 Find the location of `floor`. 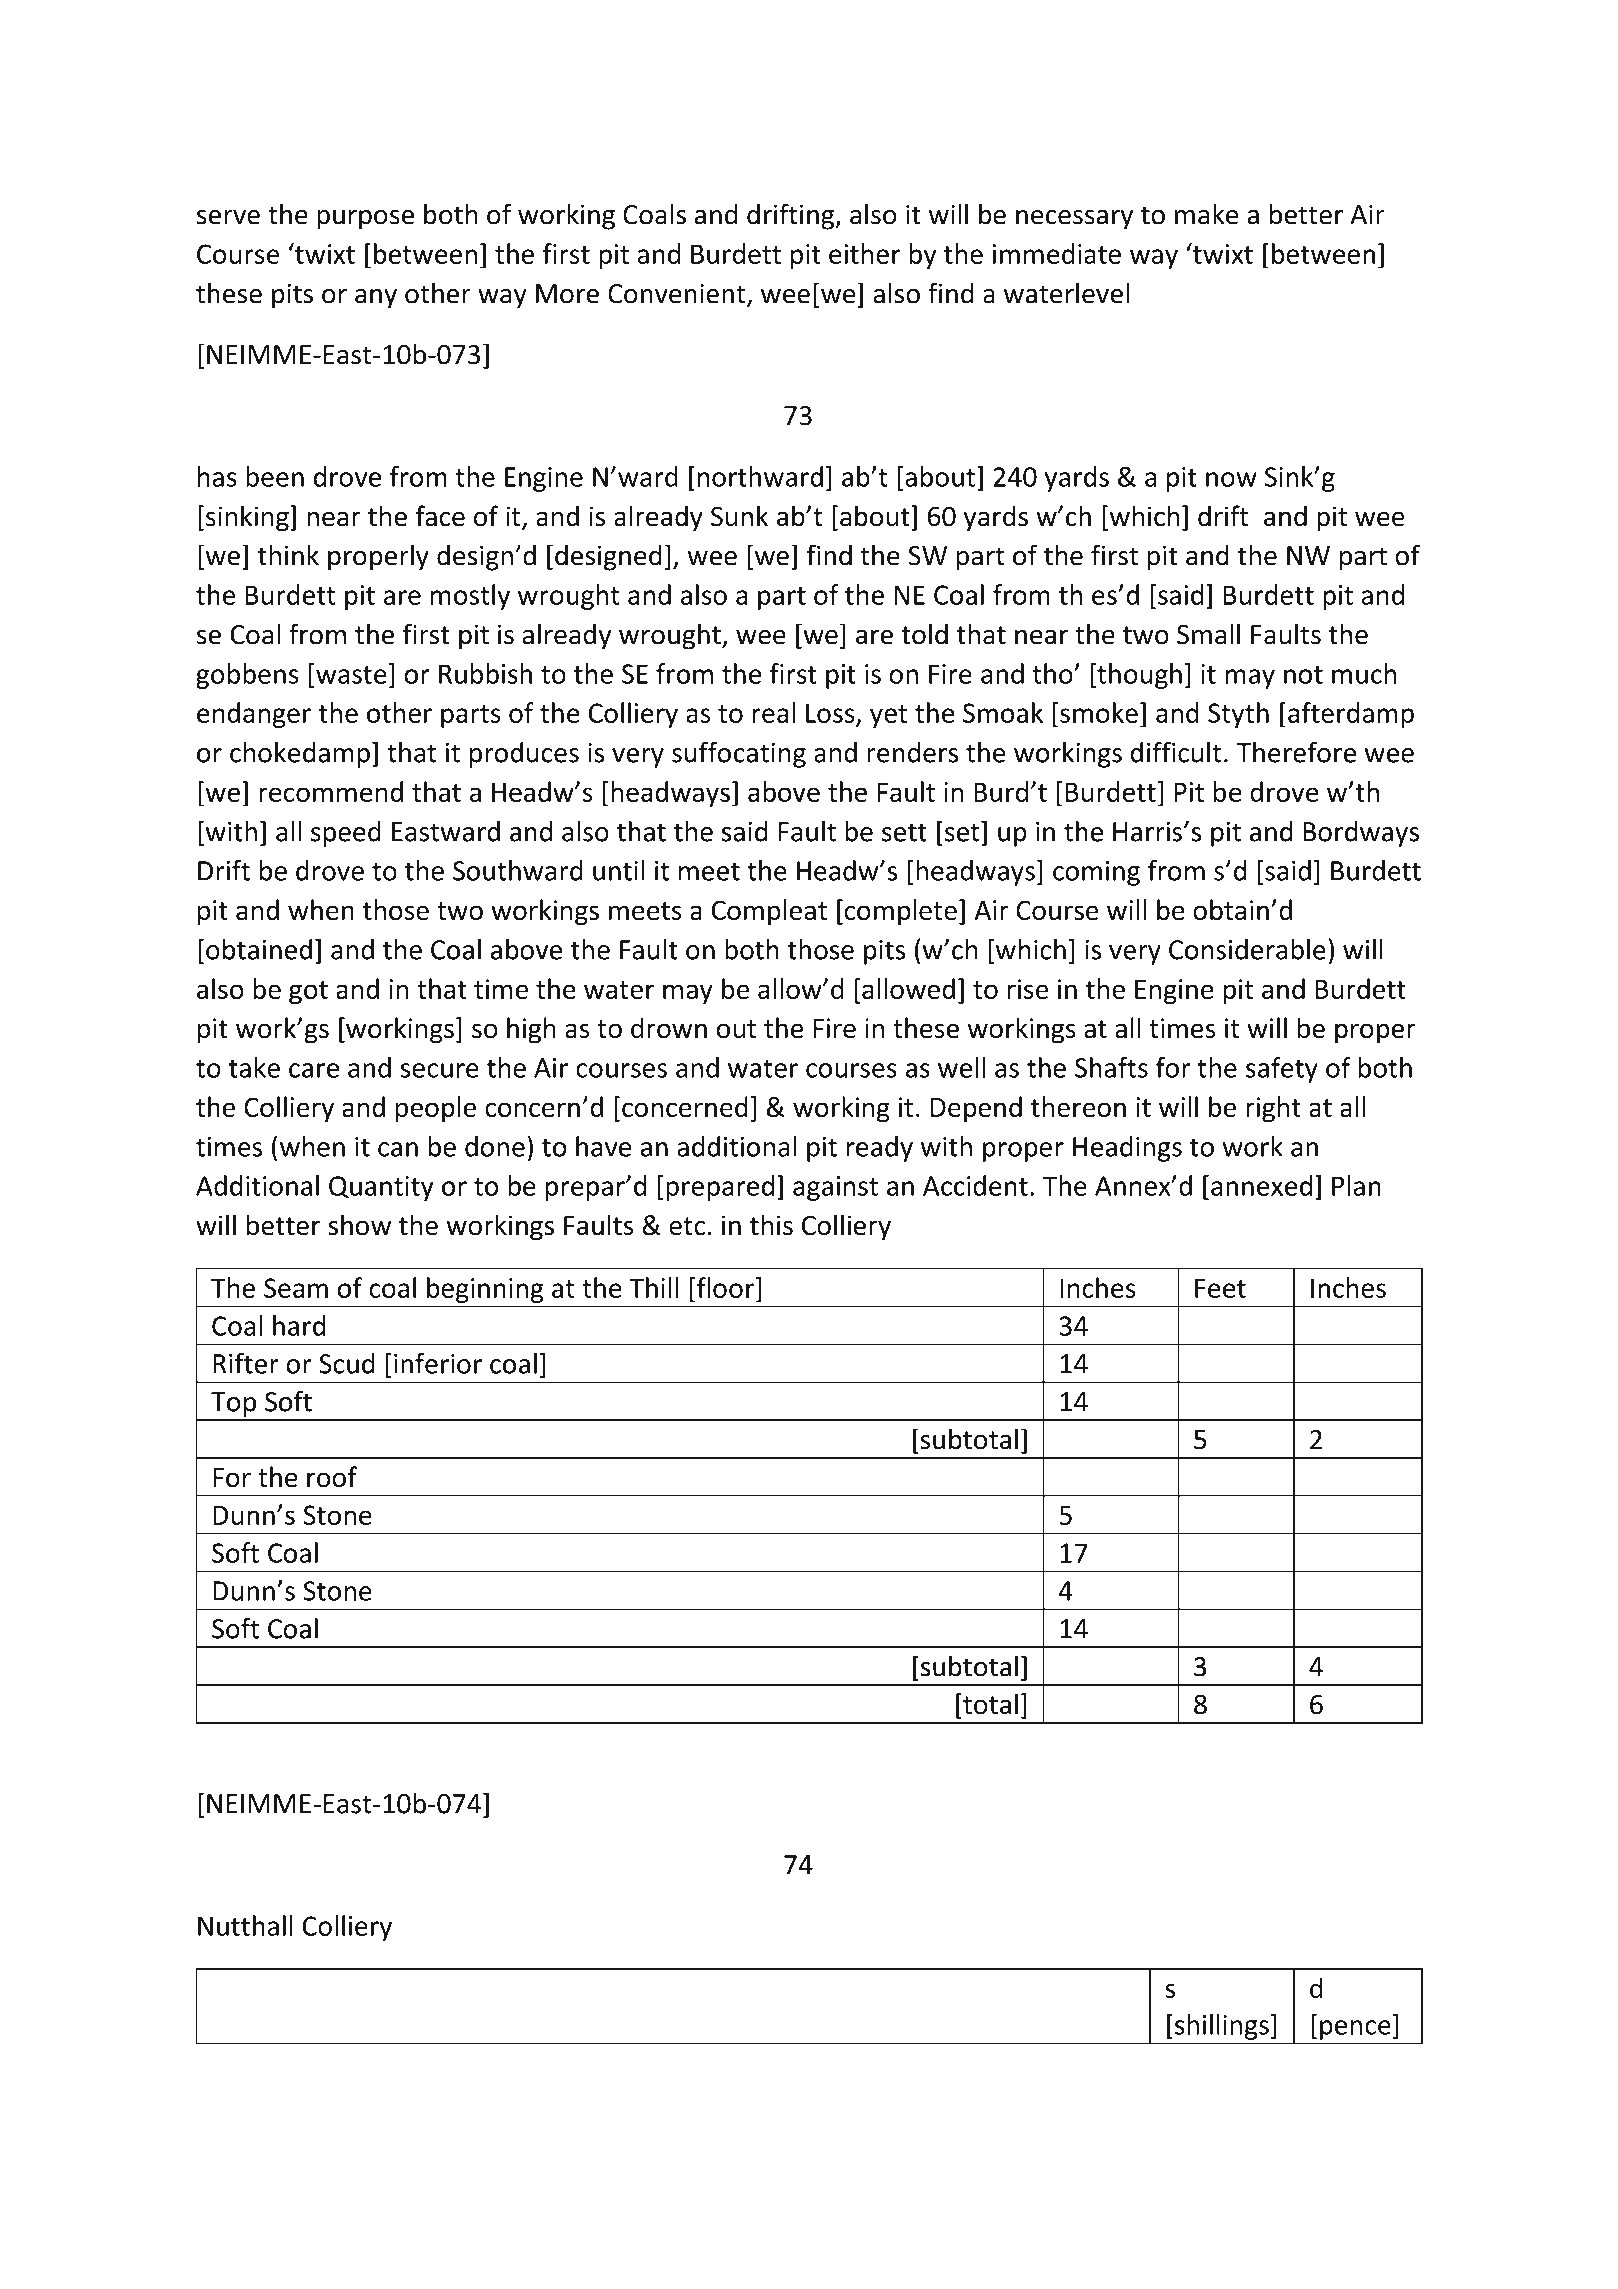

floor is located at coordinates (725, 1287).
